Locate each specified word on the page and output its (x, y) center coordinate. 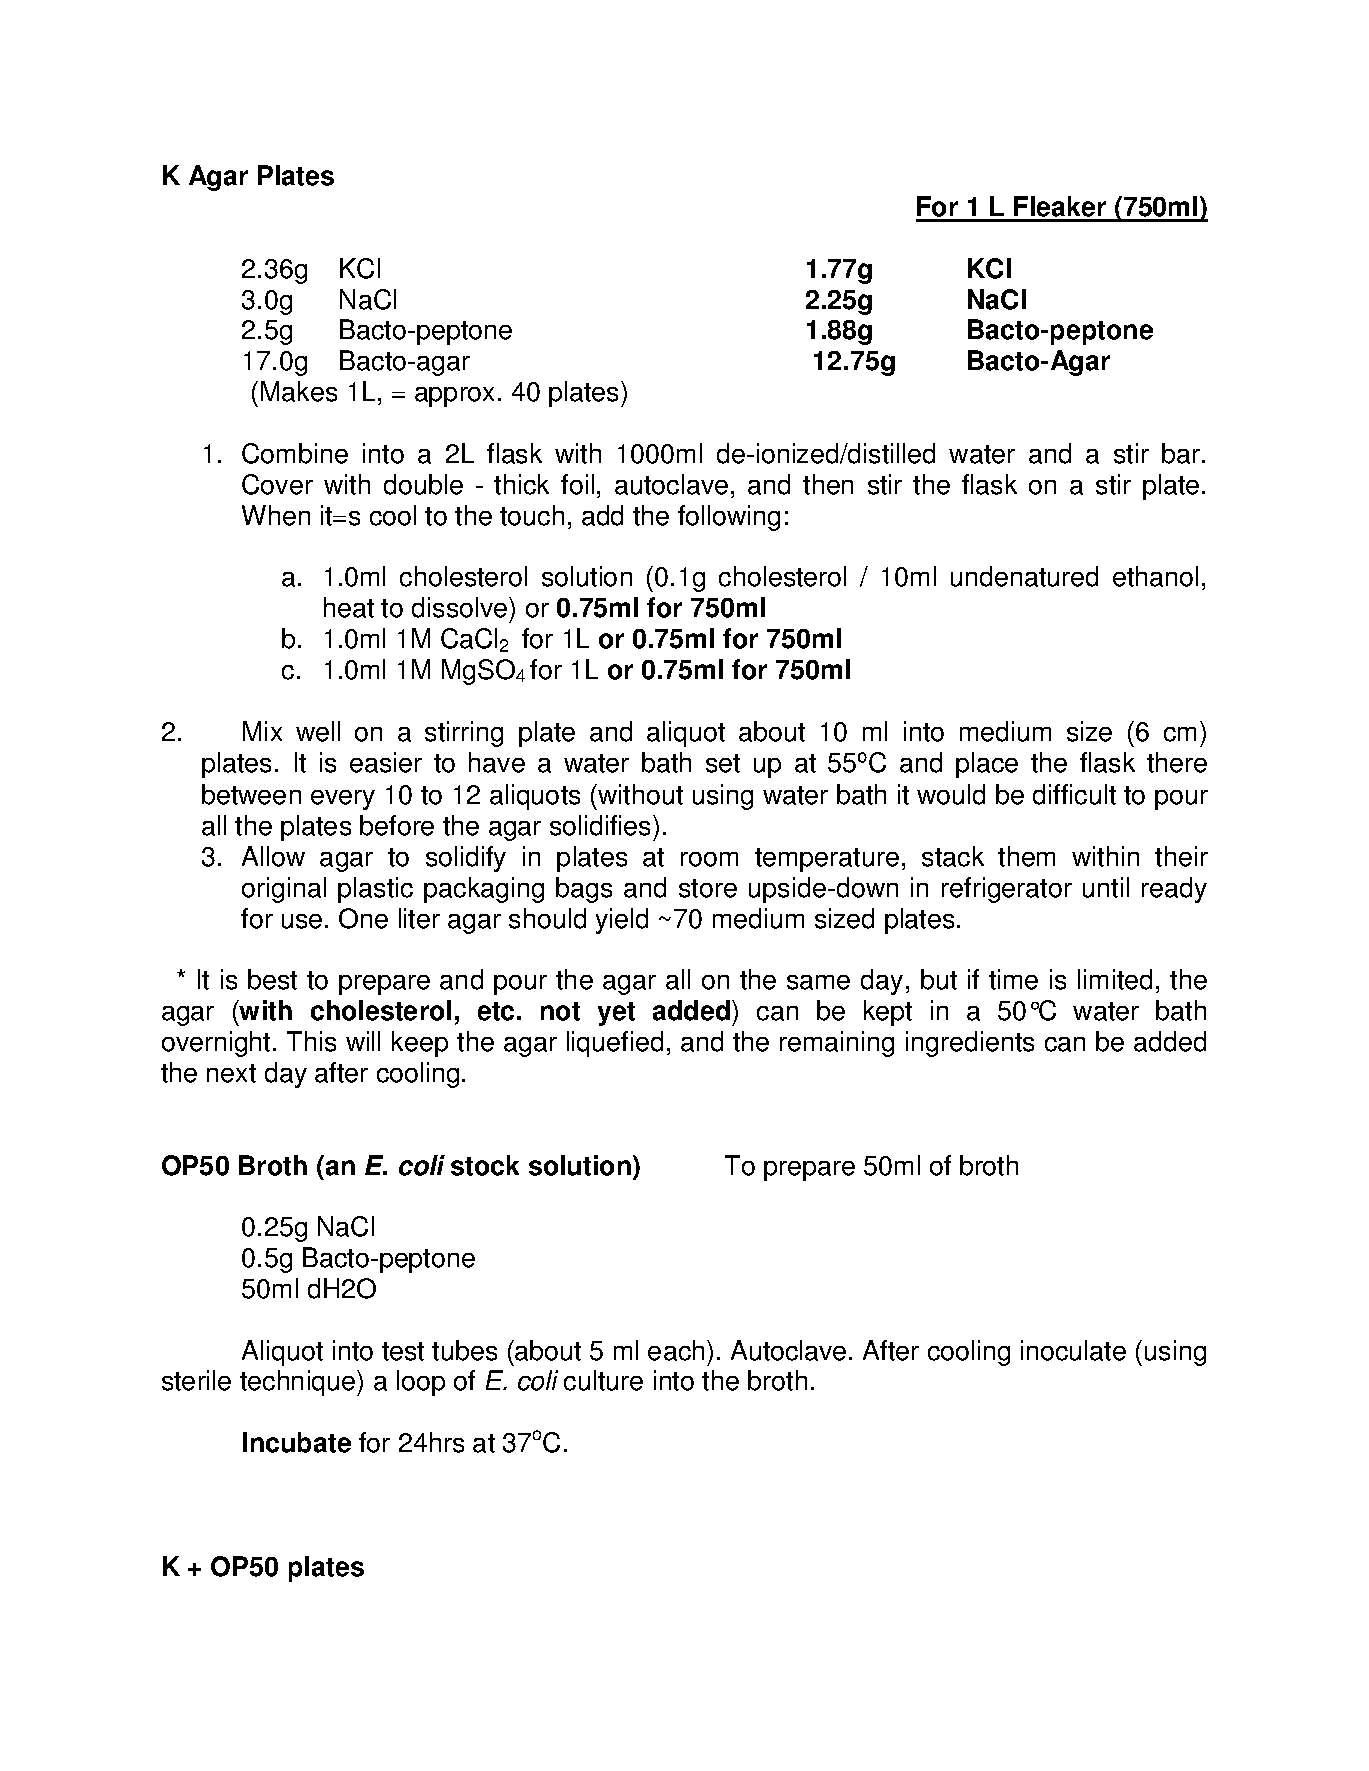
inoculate (1073, 1350)
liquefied (615, 1044)
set (723, 763)
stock (485, 1165)
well (318, 731)
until (1106, 887)
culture (603, 1380)
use (302, 921)
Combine (295, 453)
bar (1182, 453)
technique (299, 1383)
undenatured (1024, 576)
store (708, 888)
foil (577, 484)
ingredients (970, 1044)
